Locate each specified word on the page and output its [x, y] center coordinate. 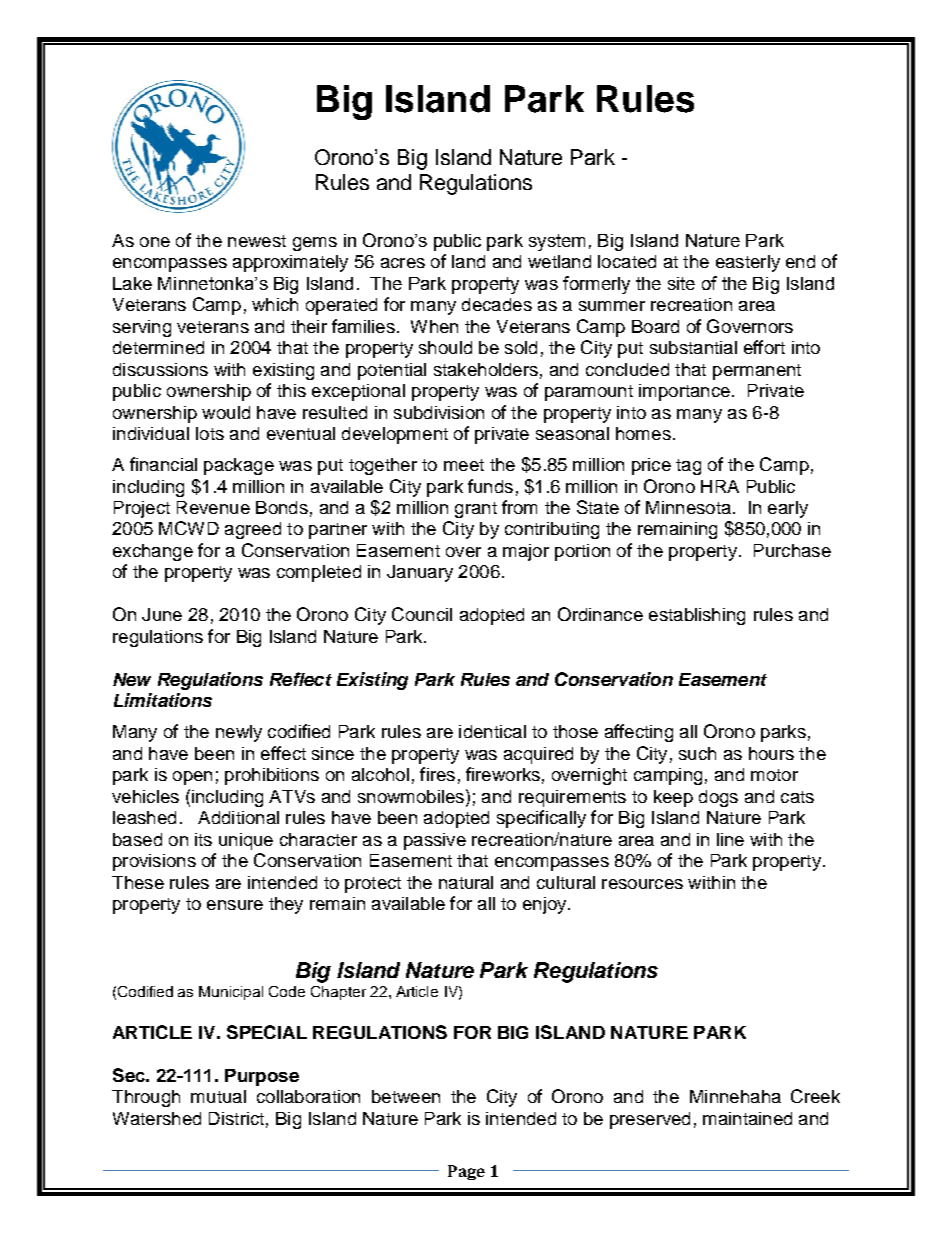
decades [497, 304]
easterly [748, 263]
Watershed [157, 1118]
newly [239, 733]
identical [492, 731]
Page [466, 1172]
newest [257, 241]
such [697, 753]
